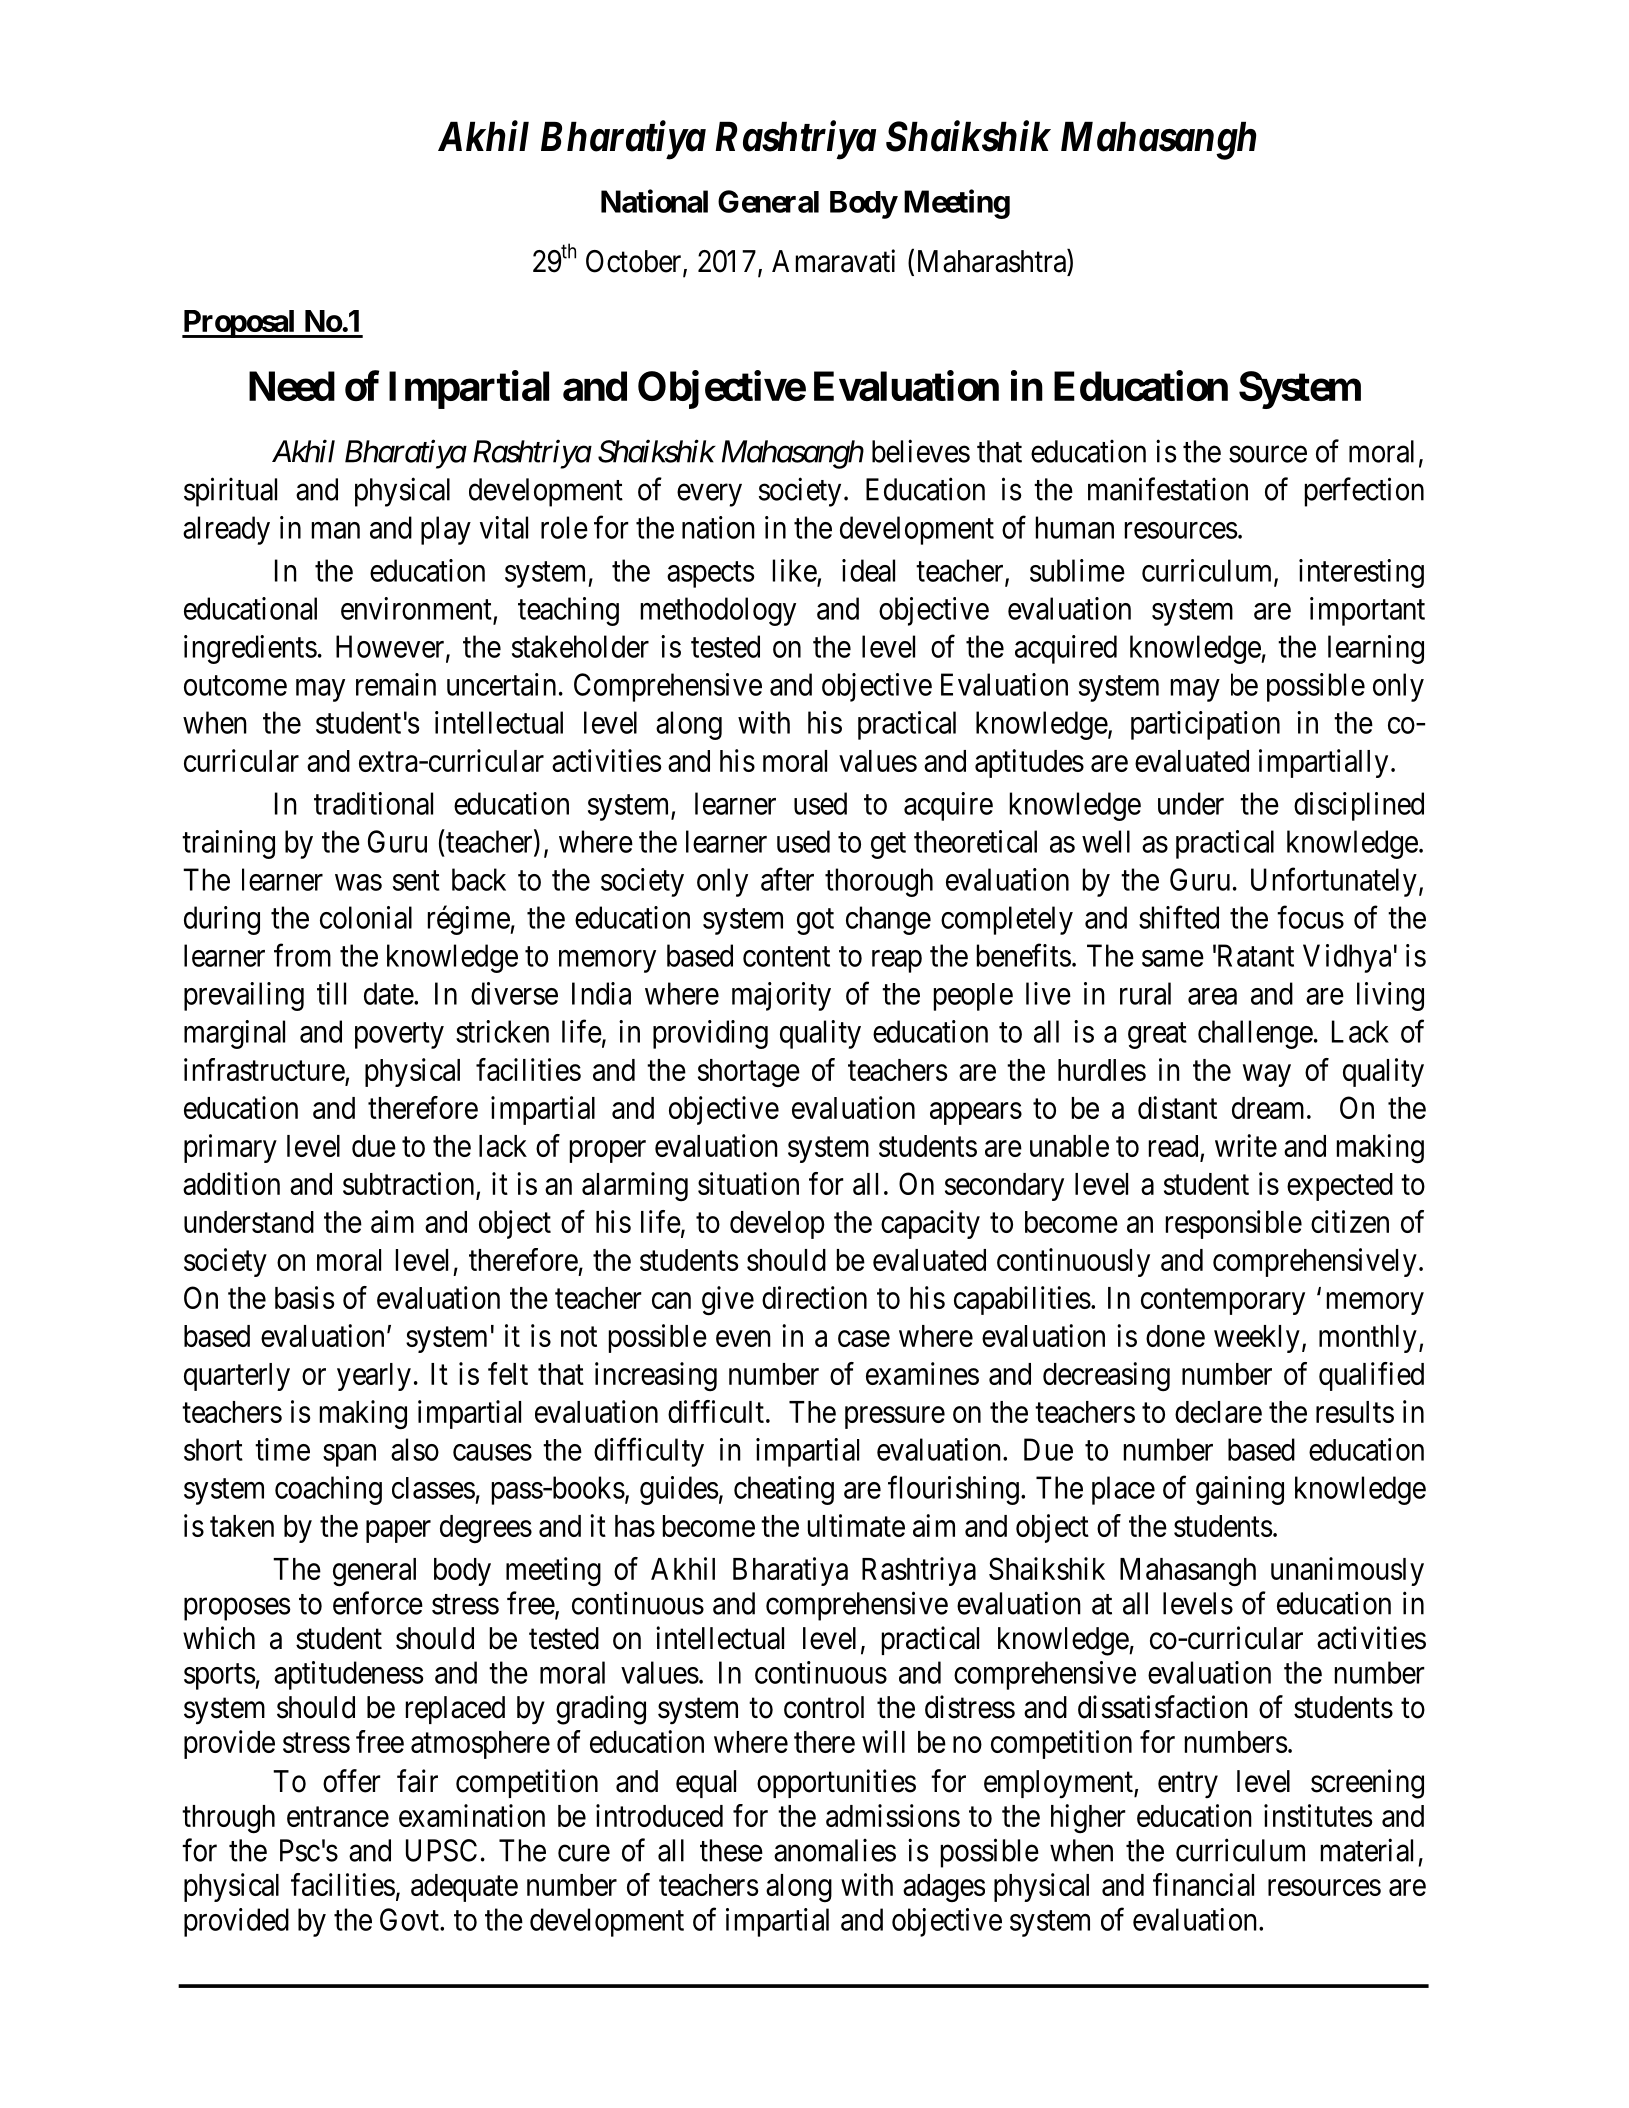  Describe the element at coordinates (1168, 489) in the screenshot. I see `manifestation` at that location.
